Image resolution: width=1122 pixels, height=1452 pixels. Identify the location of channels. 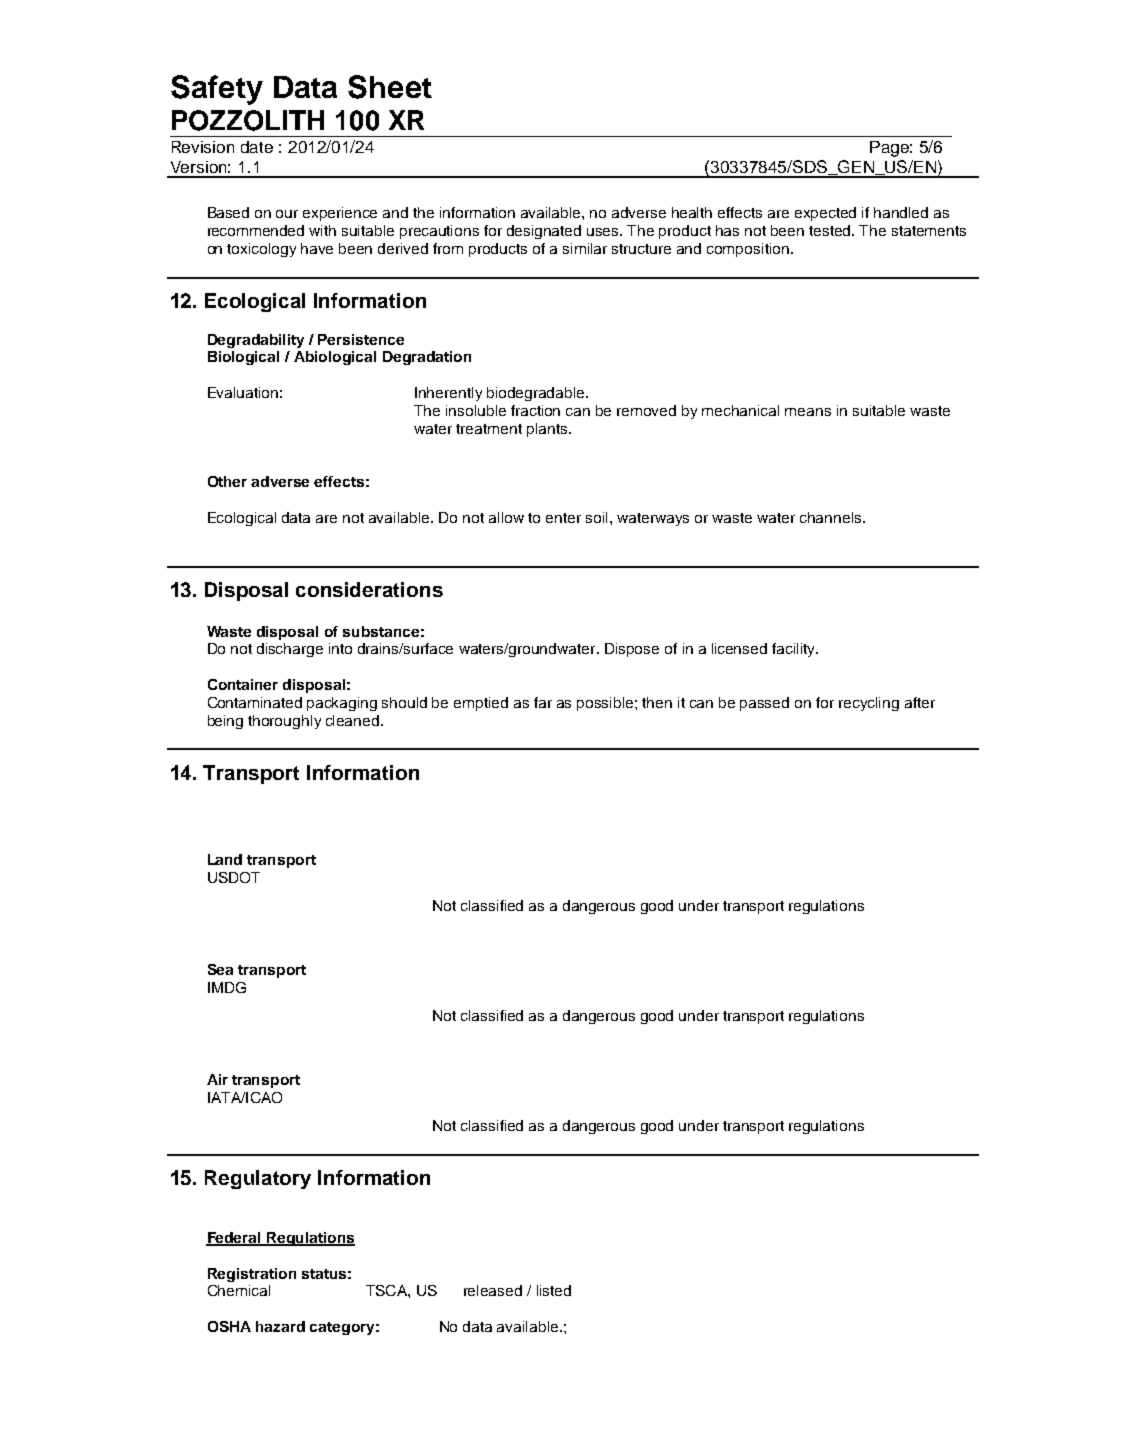
(832, 517).
